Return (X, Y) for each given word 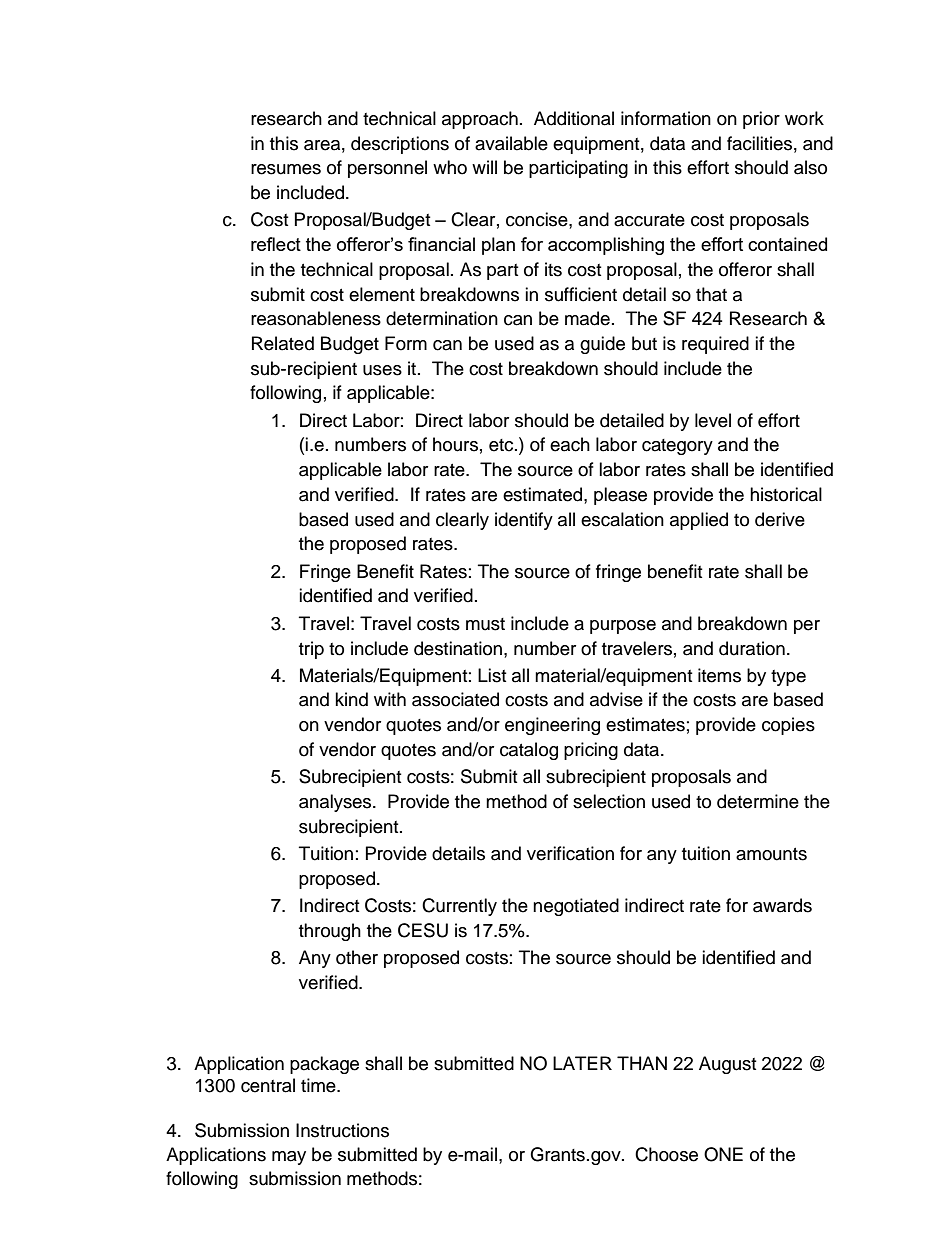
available (511, 143)
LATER (582, 1063)
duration (752, 648)
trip (311, 650)
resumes (286, 169)
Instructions (342, 1130)
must (485, 624)
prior (761, 120)
